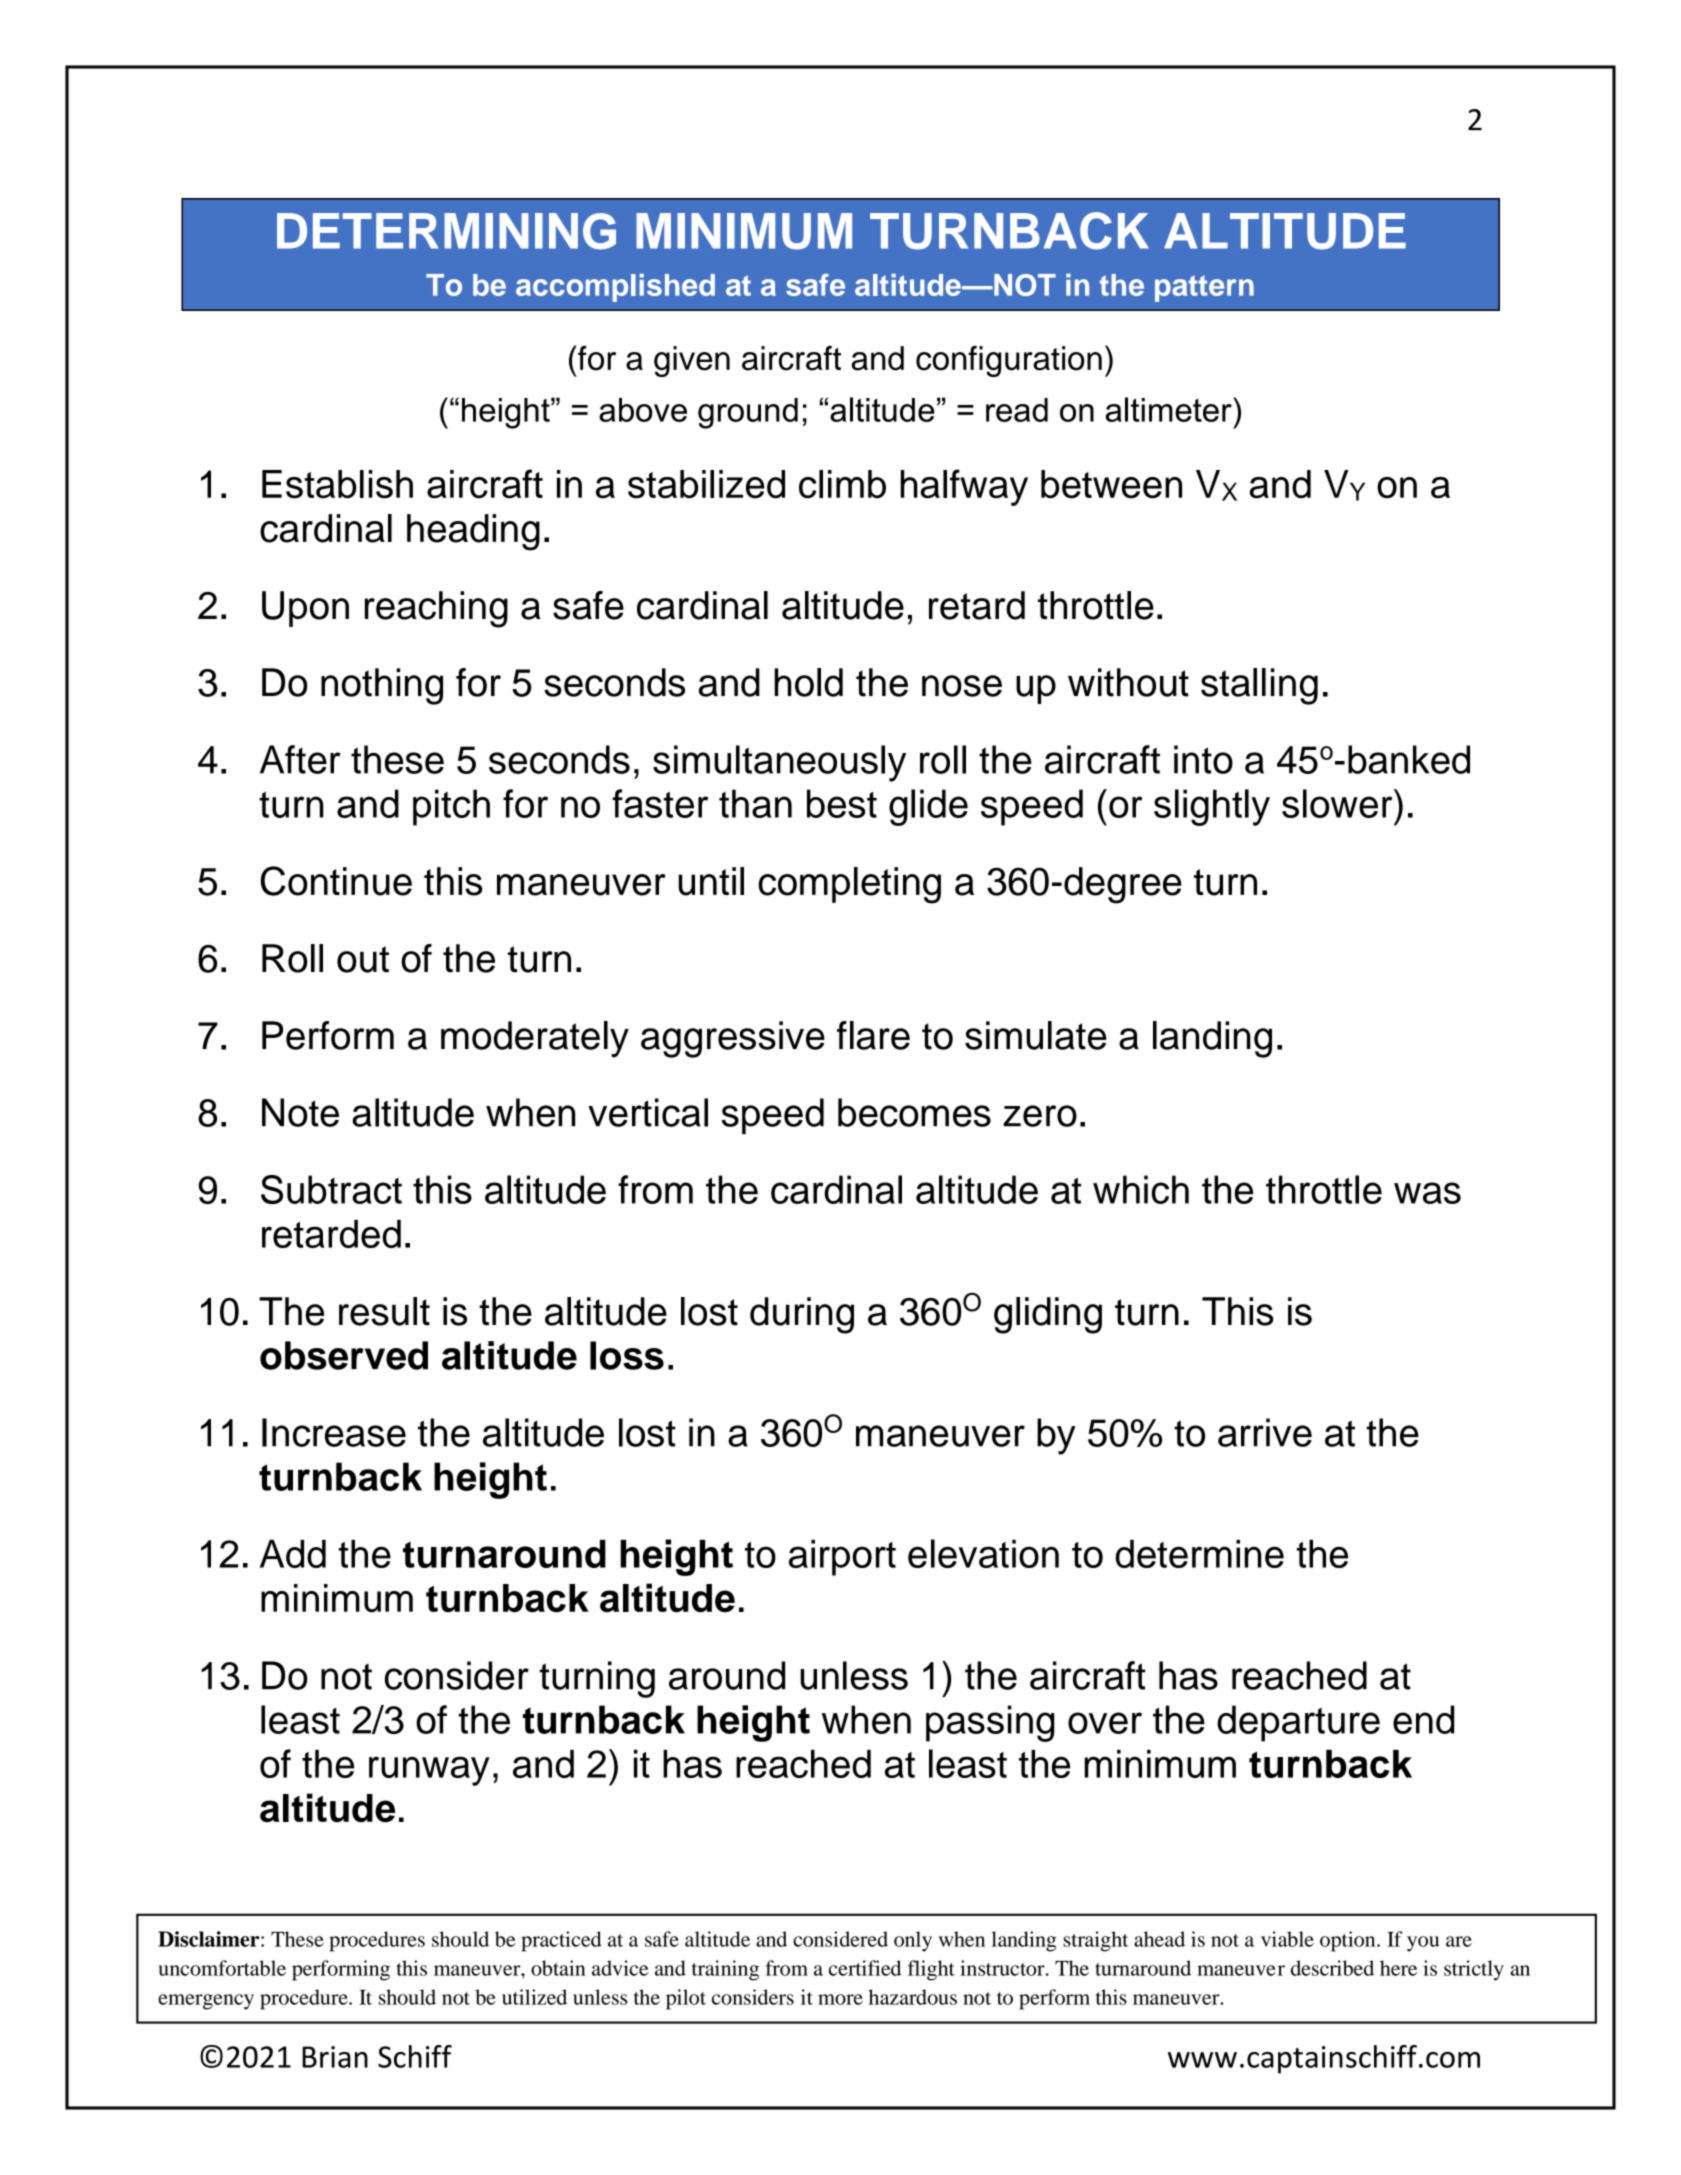 The image size is (1681, 2175). What do you see at coordinates (808, 682) in the image?
I see `hold` at bounding box center [808, 682].
